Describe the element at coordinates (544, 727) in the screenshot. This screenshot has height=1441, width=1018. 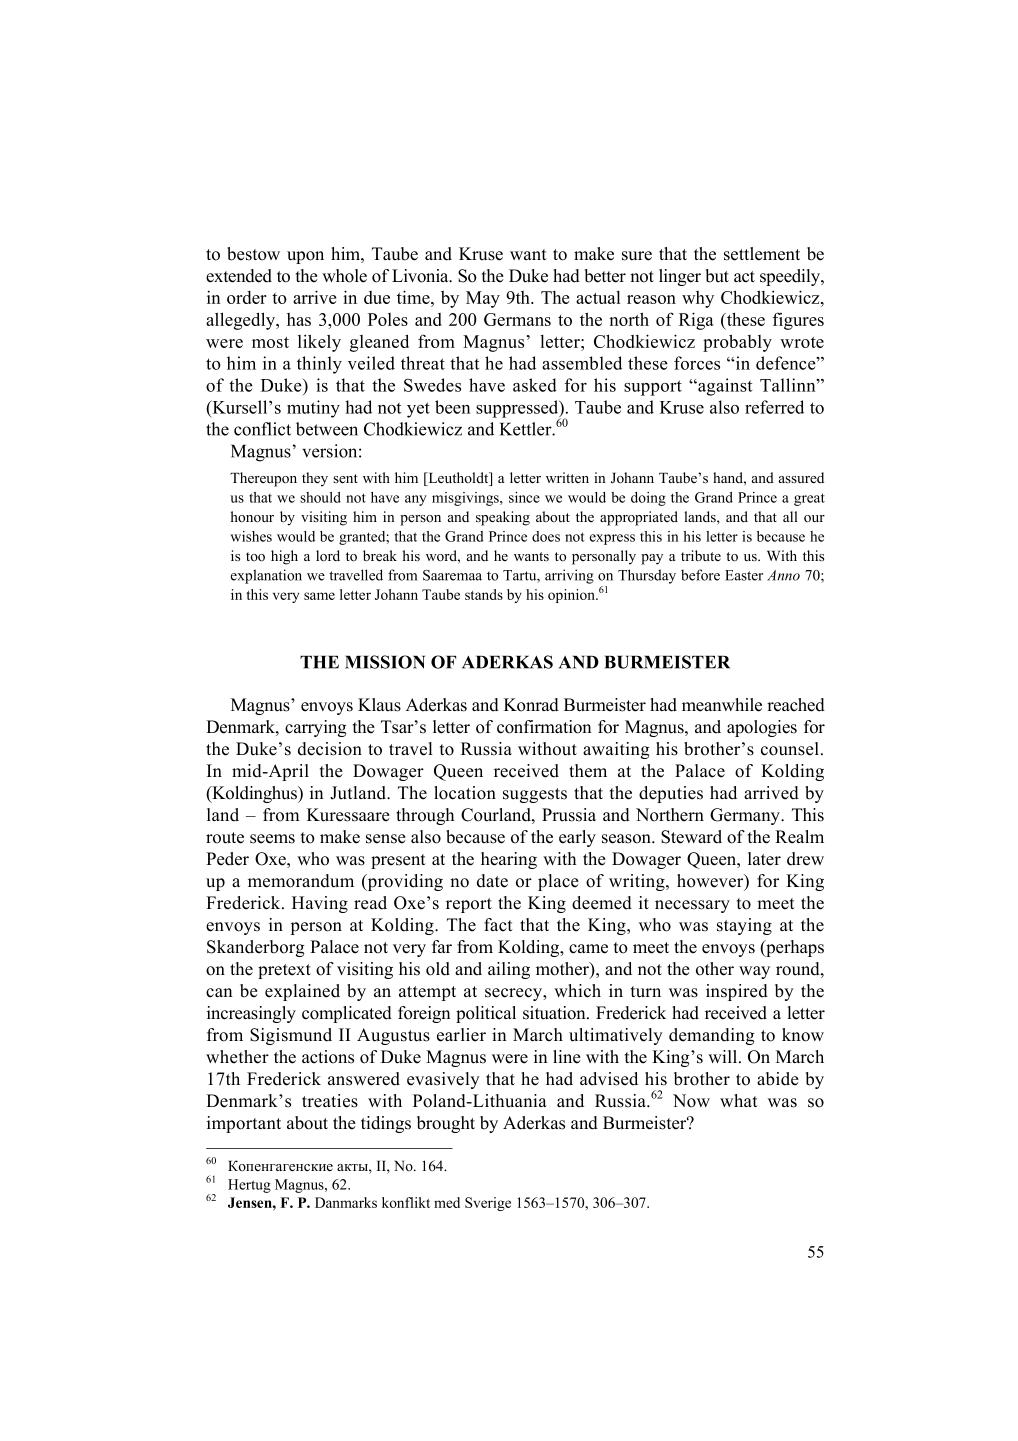
I see `confirmation` at that location.
